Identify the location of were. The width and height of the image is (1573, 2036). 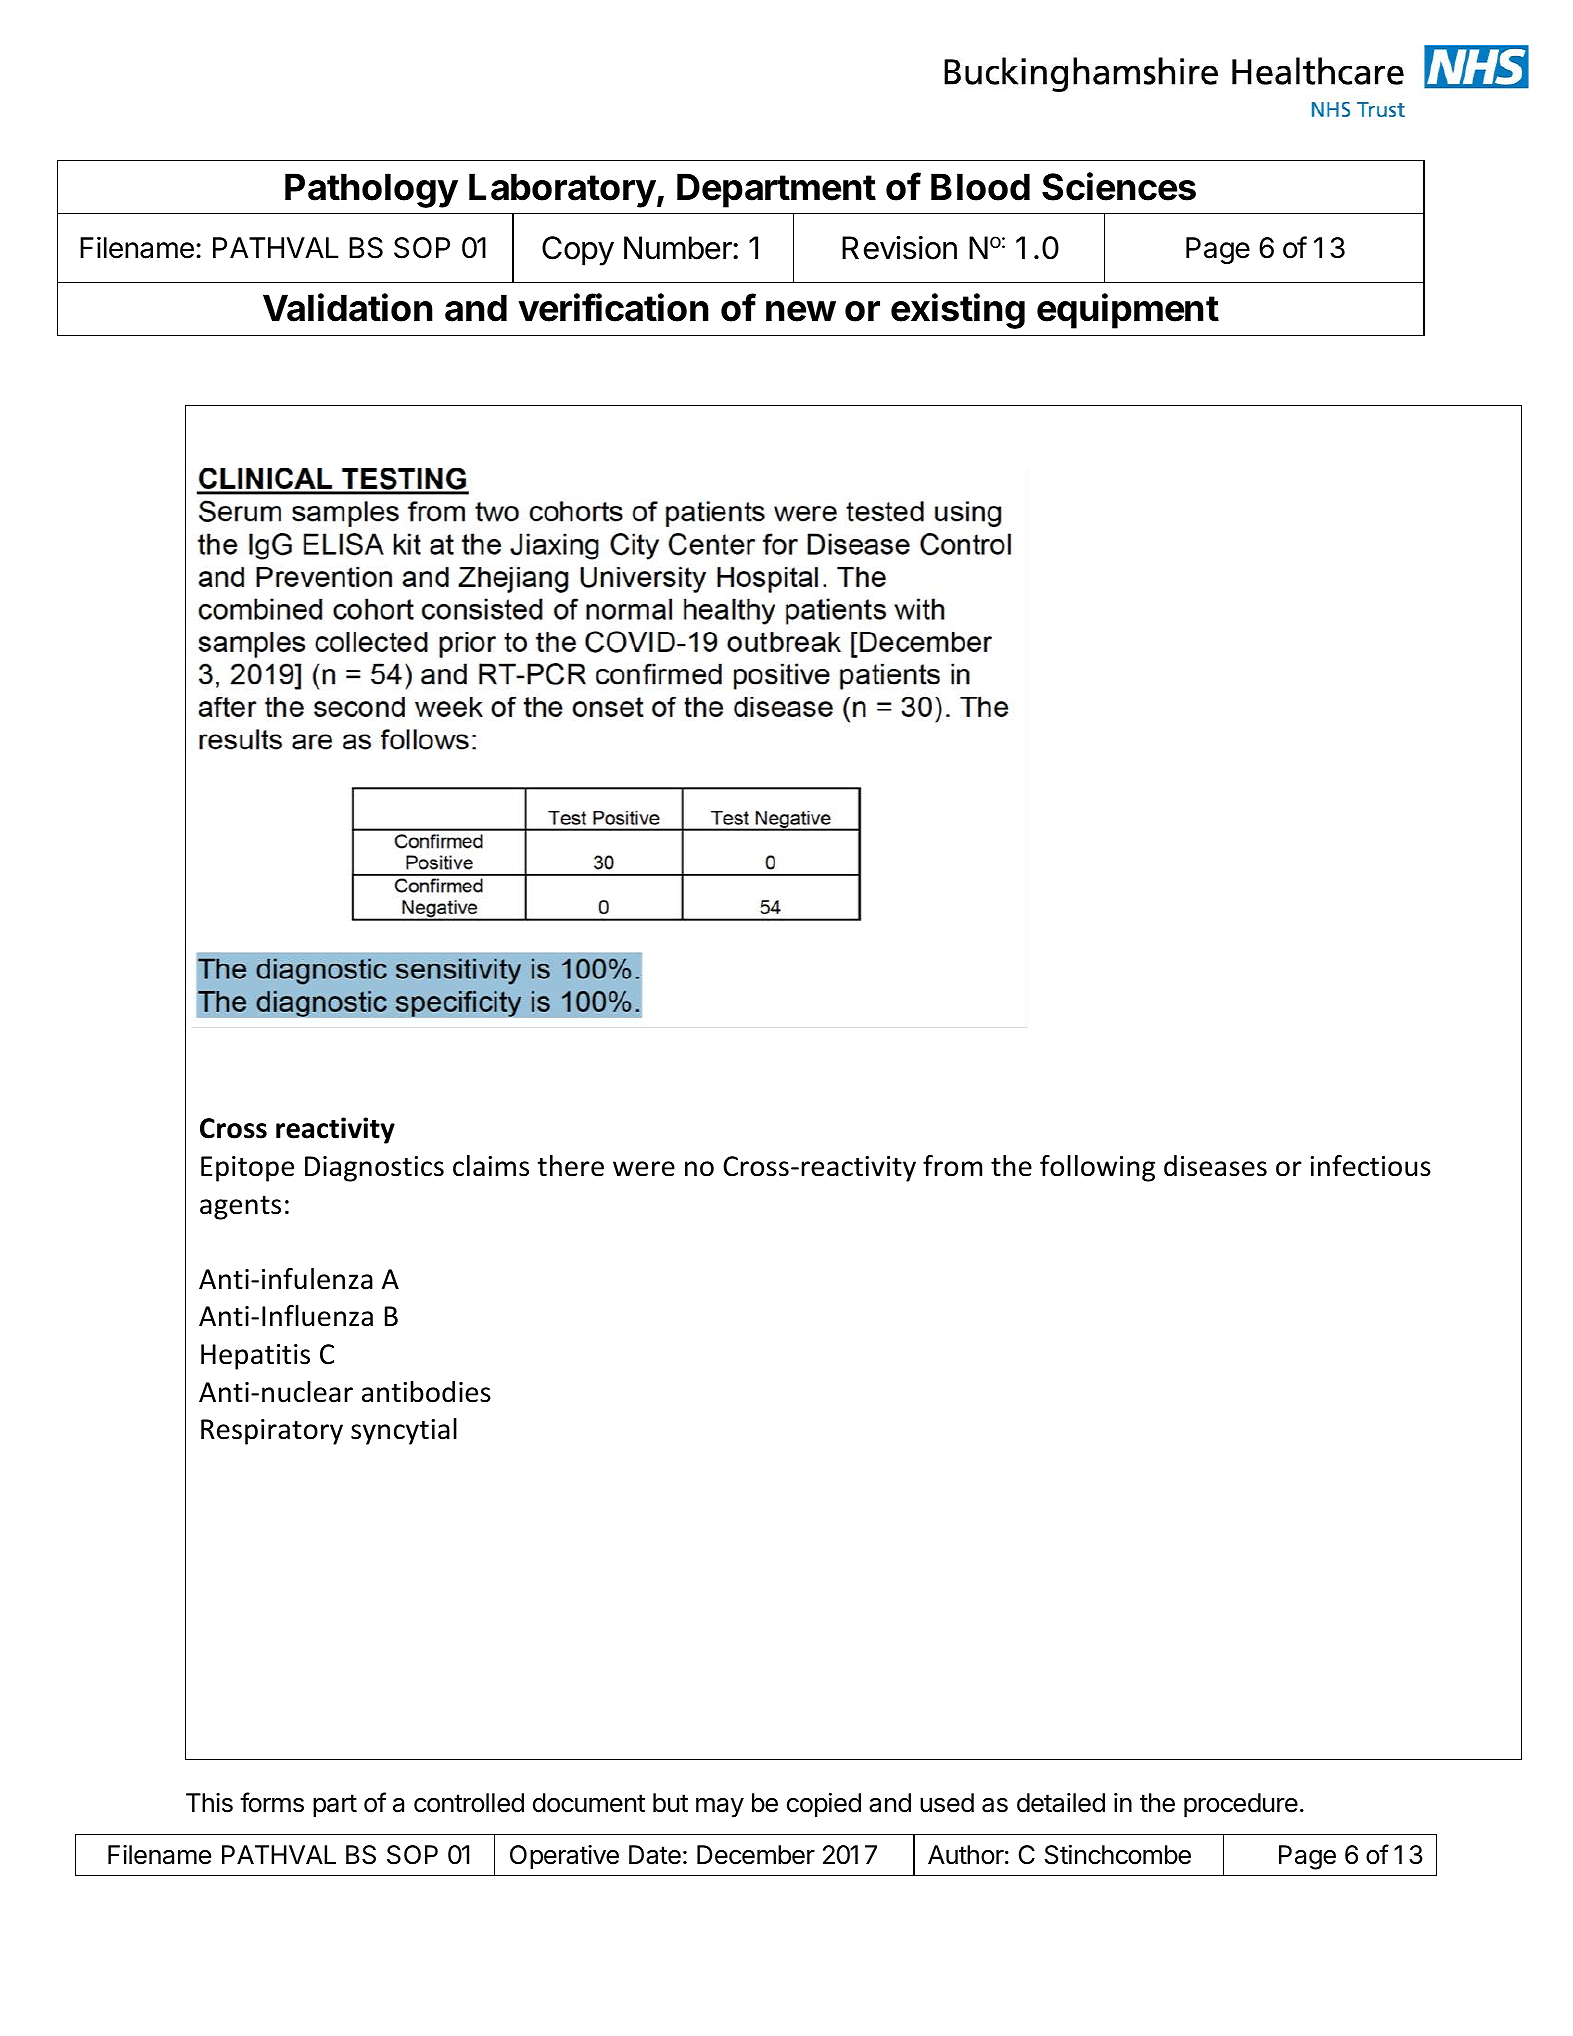
(644, 1169).
